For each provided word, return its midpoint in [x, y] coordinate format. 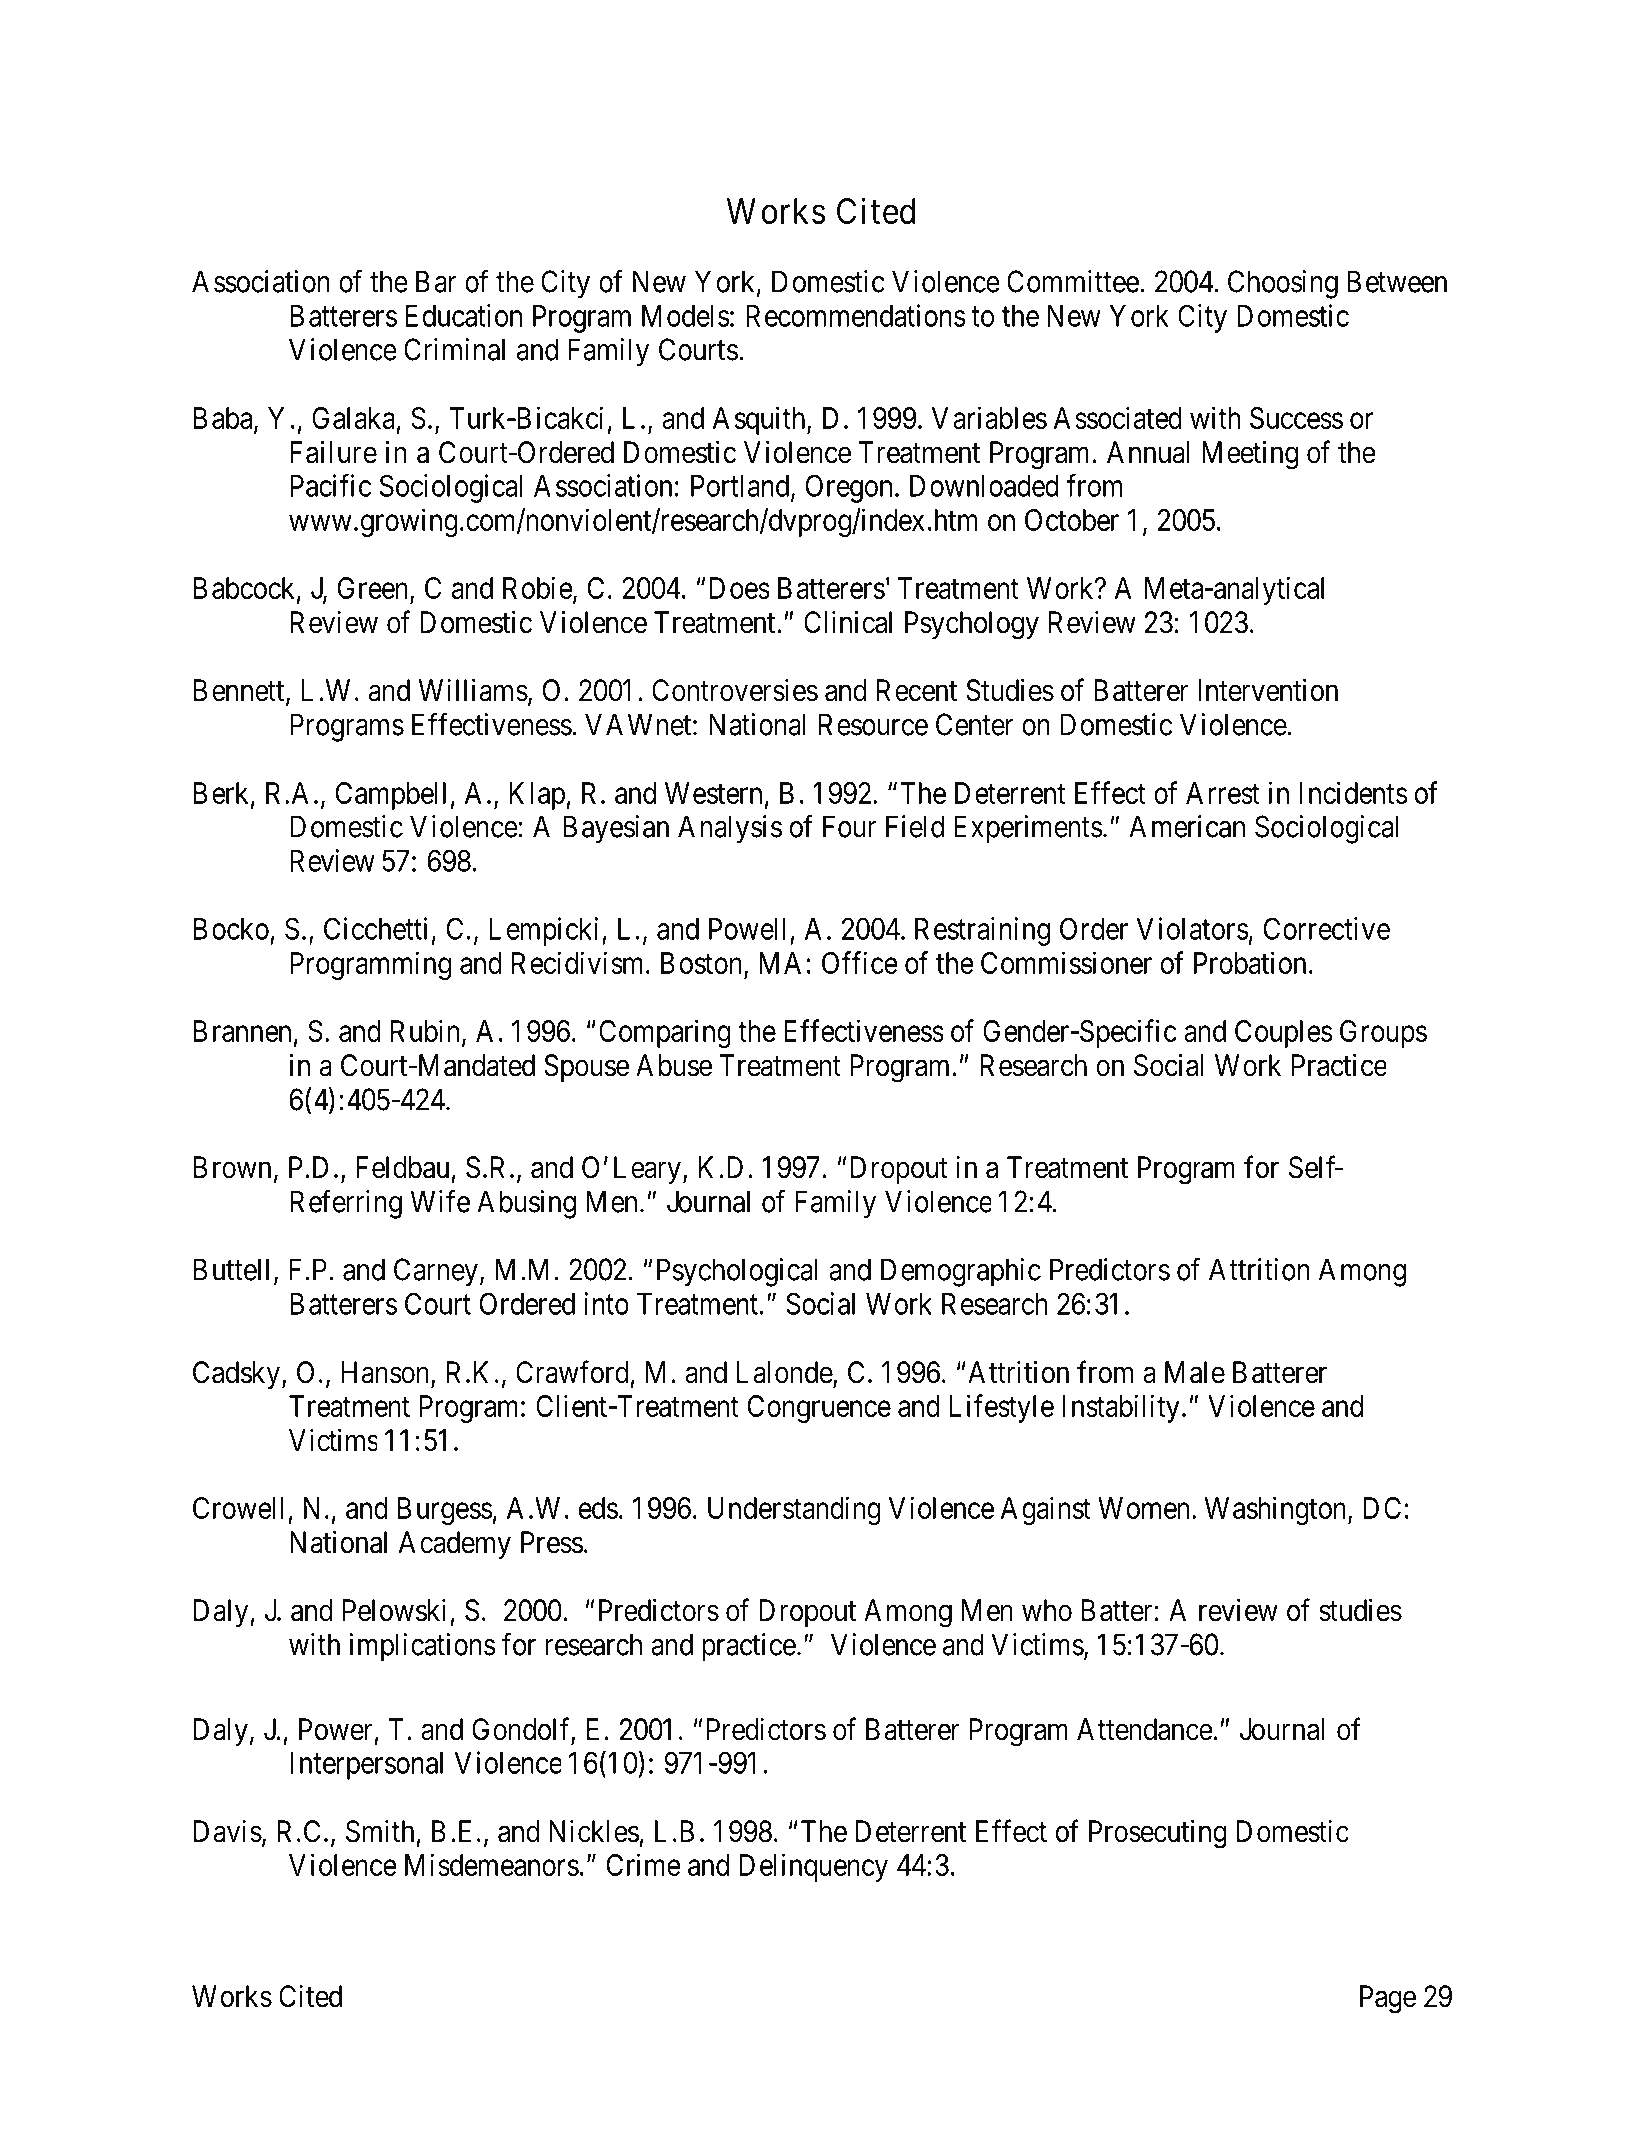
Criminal [454, 349]
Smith [380, 1831]
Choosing [1283, 284]
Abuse [674, 1065]
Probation [1250, 962]
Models [686, 316]
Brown [232, 1167]
